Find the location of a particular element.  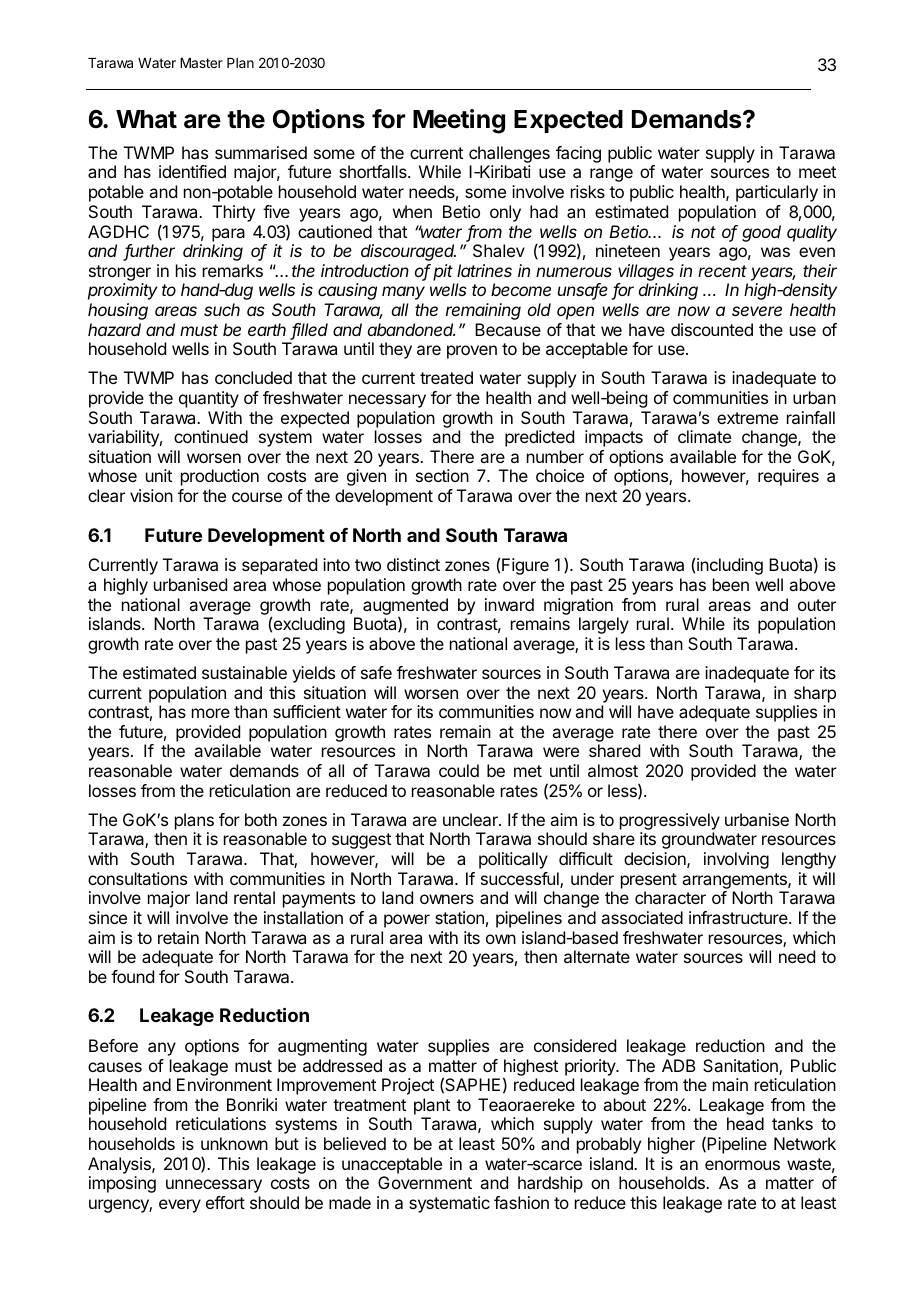

involving is located at coordinates (736, 860).
